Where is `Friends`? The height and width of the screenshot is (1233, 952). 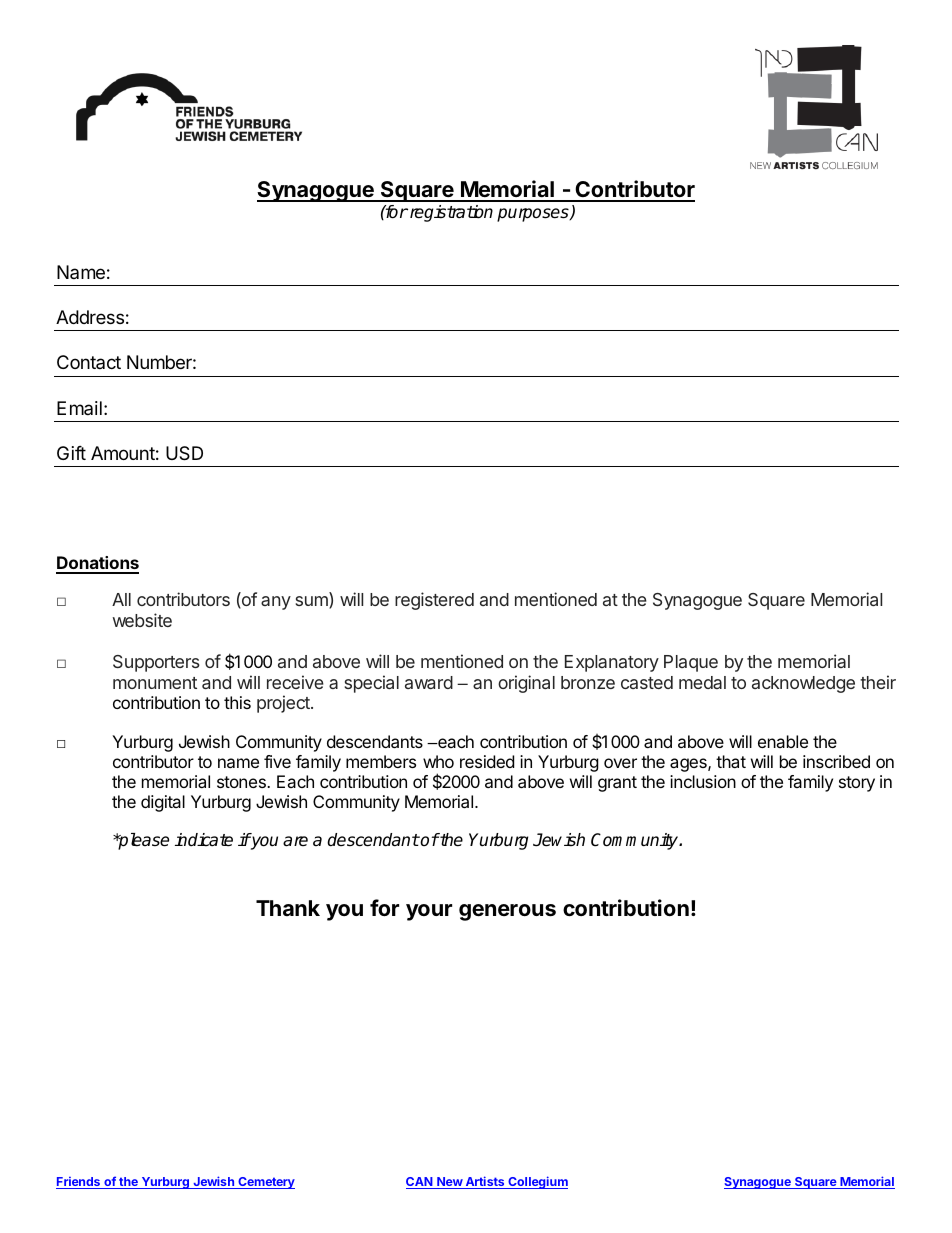
Friends is located at coordinates (79, 1183).
